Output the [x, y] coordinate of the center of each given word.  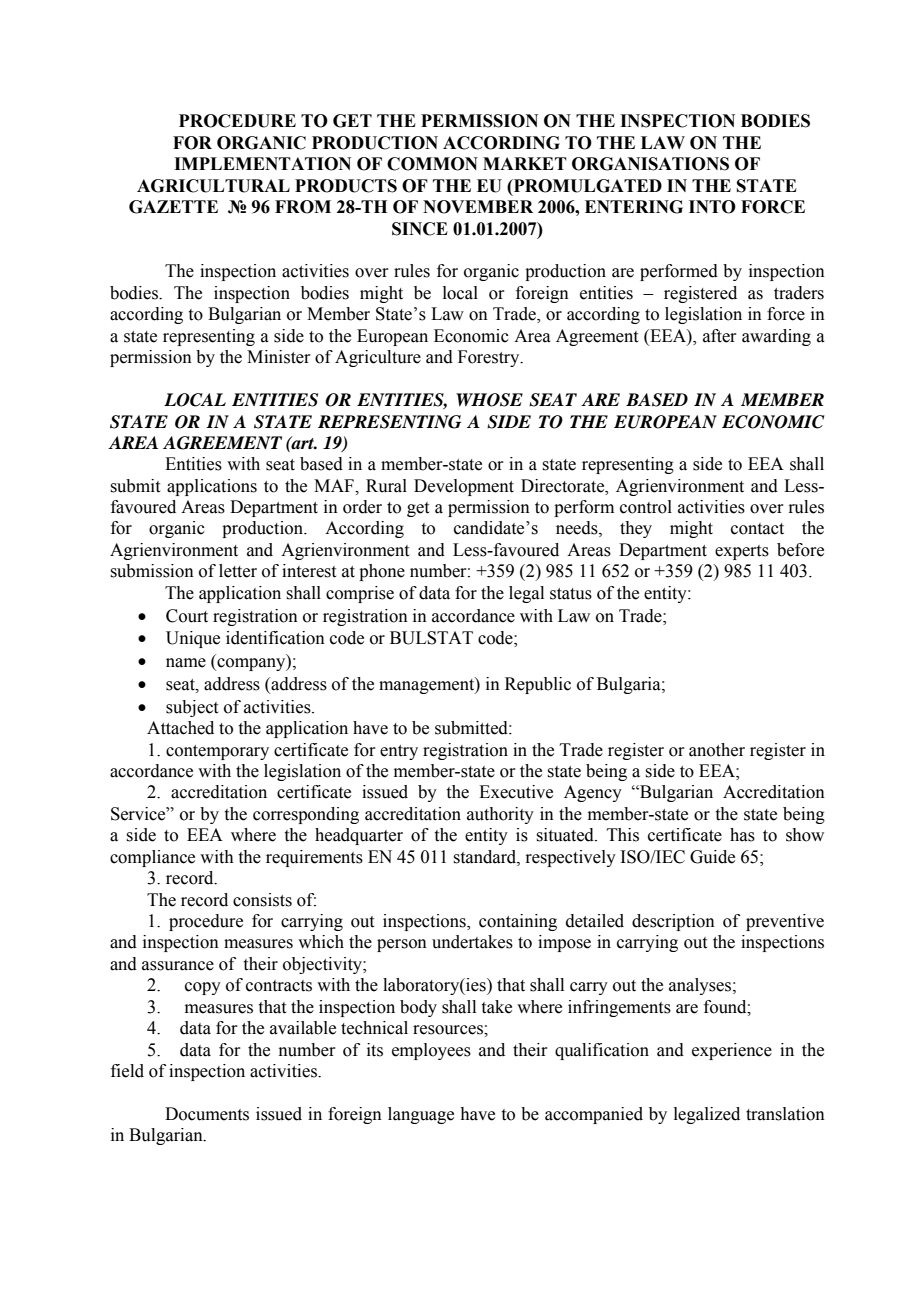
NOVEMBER [478, 207]
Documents [207, 1114]
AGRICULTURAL [213, 186]
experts [742, 552]
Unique [193, 639]
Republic [538, 685]
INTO [712, 207]
